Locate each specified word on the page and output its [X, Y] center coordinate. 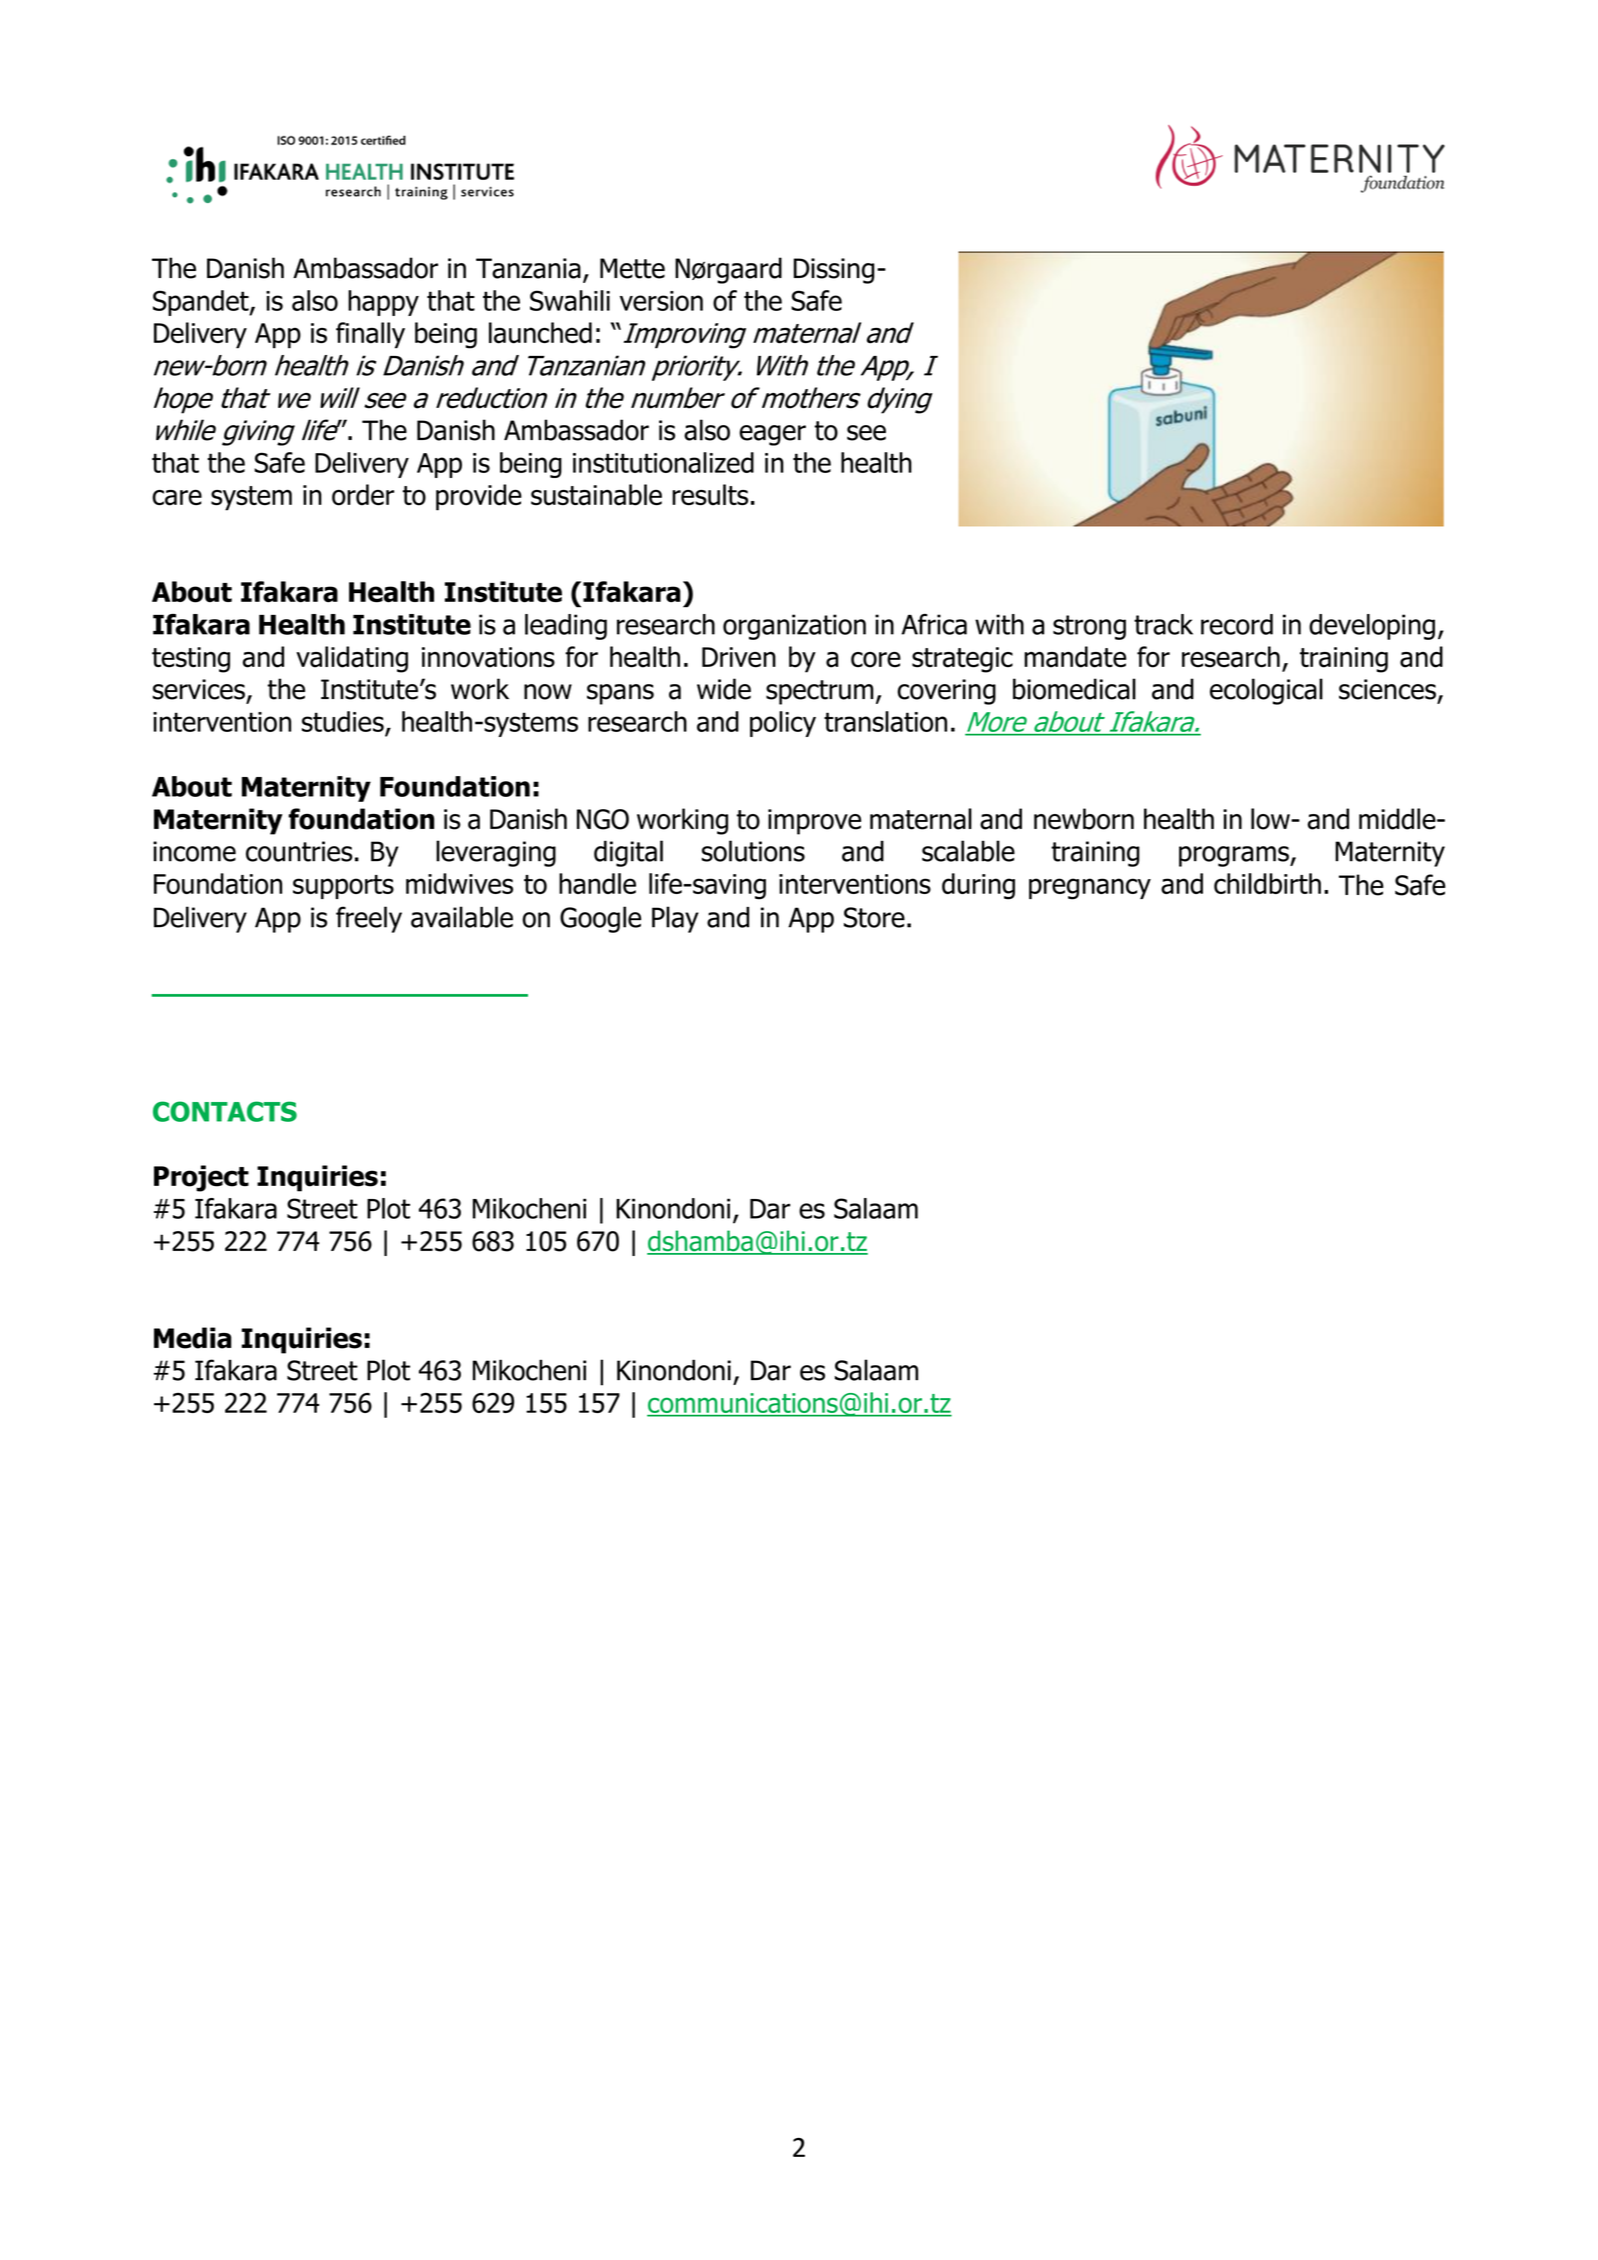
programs [1235, 856]
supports [343, 887]
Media [193, 1338]
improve [814, 822]
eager [772, 435]
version [661, 301]
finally [370, 335]
